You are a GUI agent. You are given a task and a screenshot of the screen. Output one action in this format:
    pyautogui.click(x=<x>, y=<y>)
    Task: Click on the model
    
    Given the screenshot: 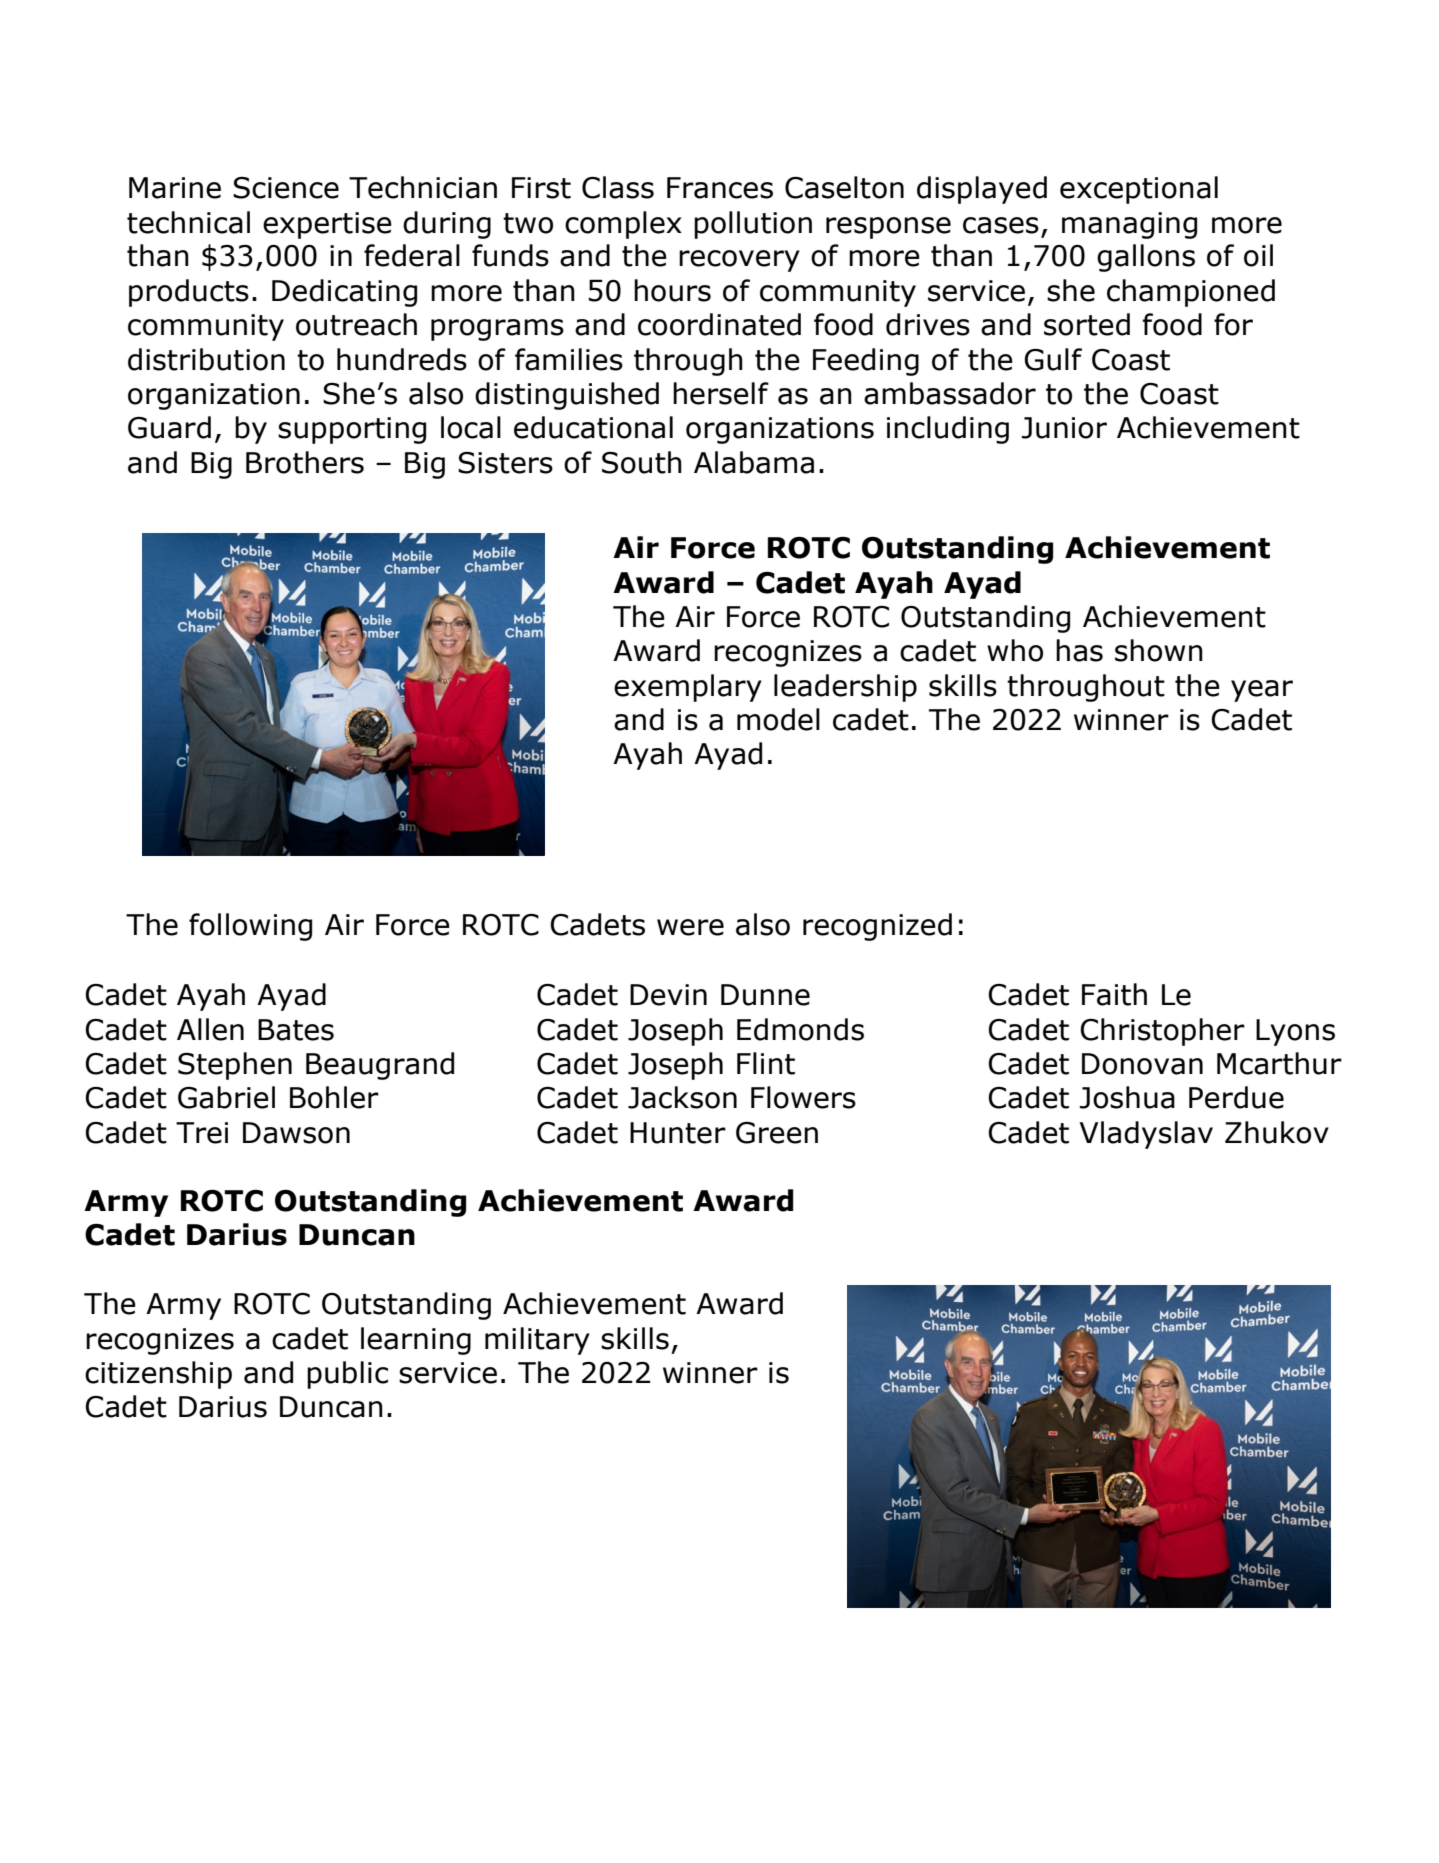 What is the action you would take?
    pyautogui.click(x=778, y=719)
